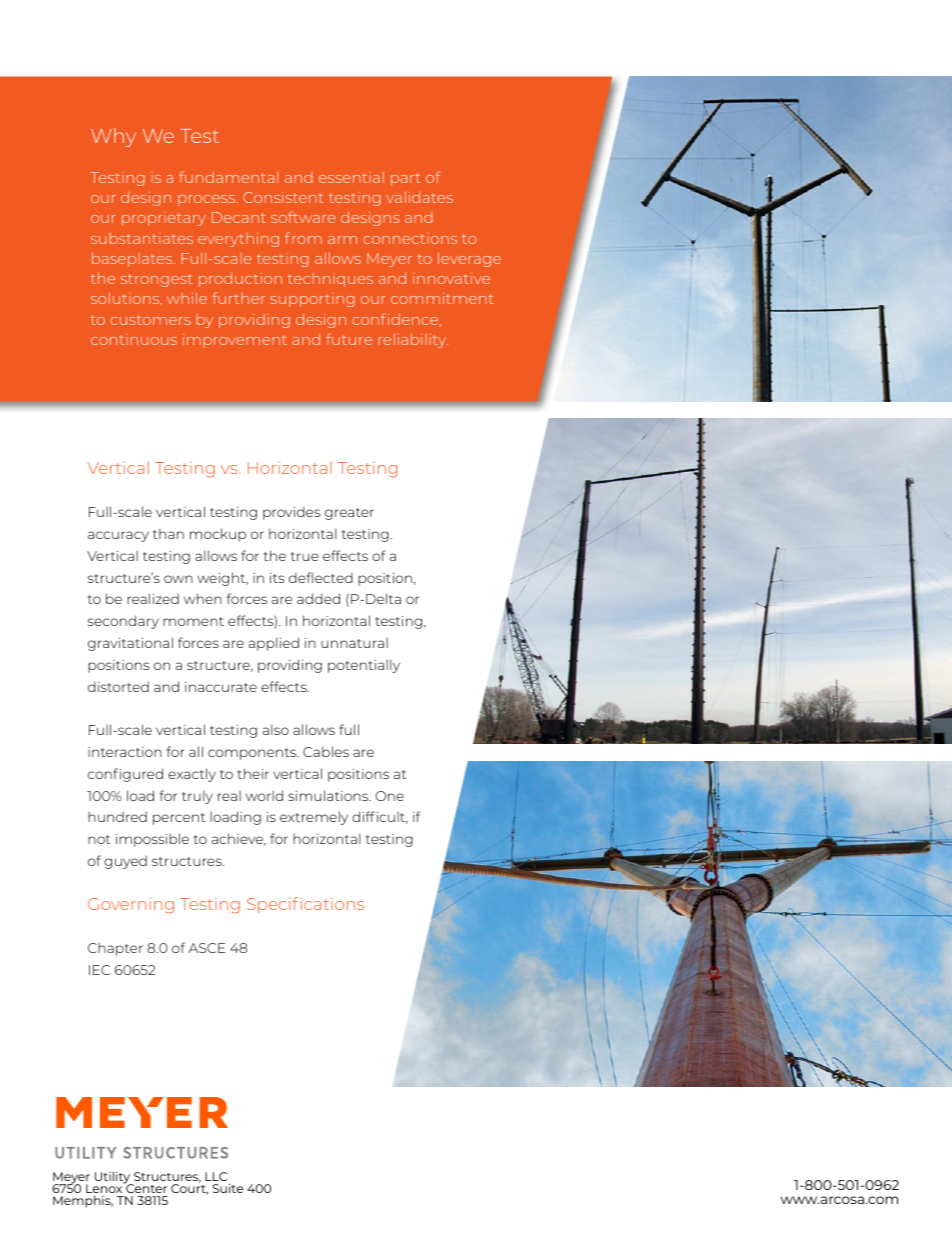 This screenshot has width=952, height=1233. What do you see at coordinates (291, 513) in the screenshot?
I see `provides` at bounding box center [291, 513].
